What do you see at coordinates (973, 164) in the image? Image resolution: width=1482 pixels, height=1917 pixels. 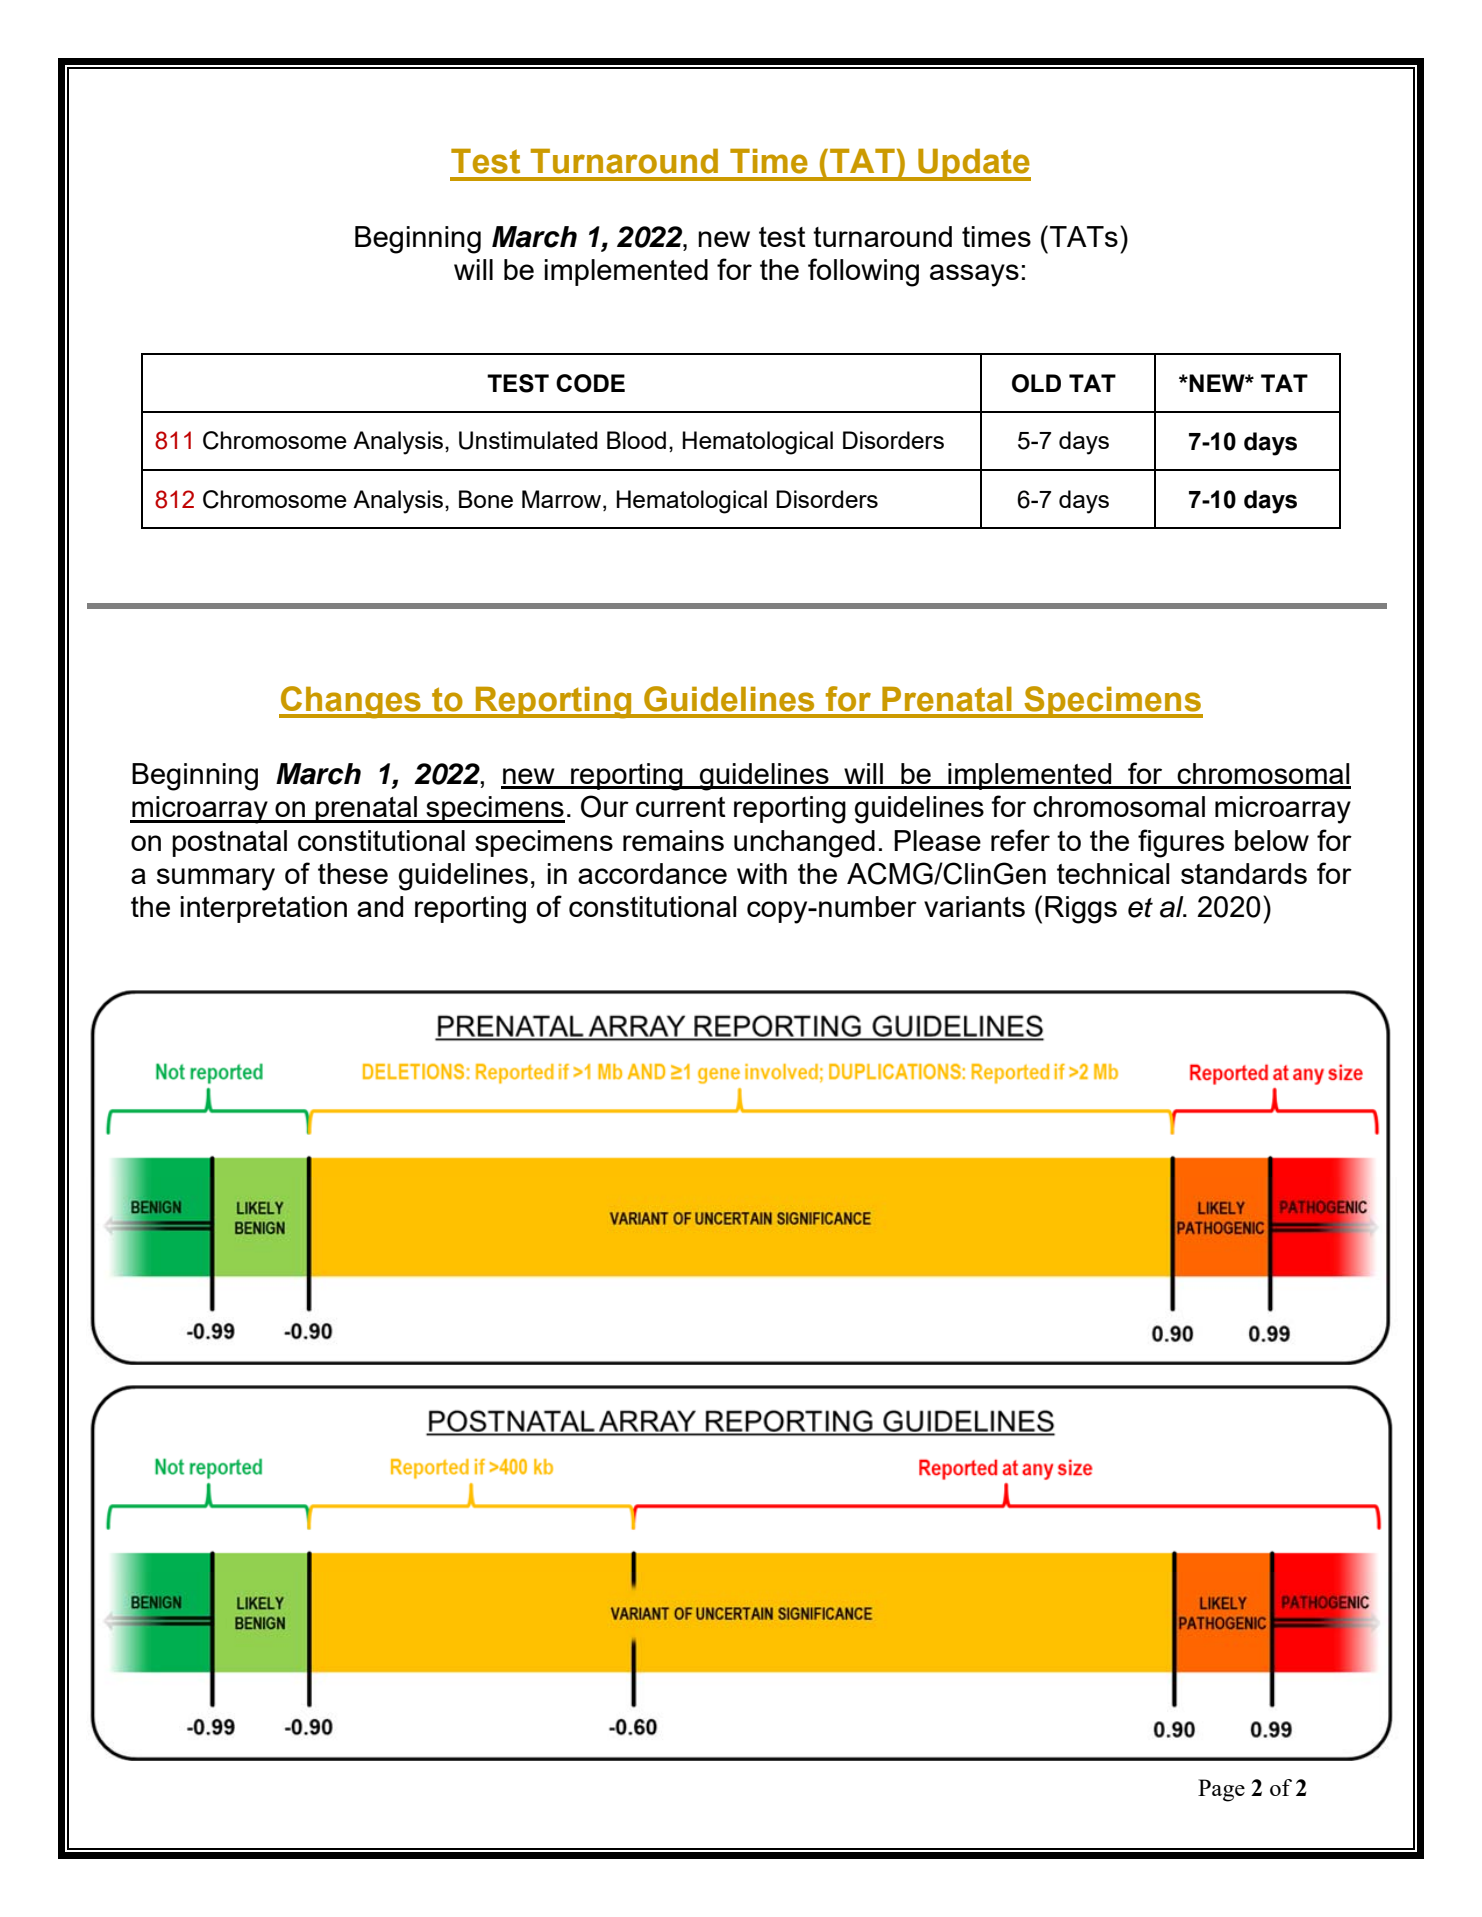 I see `Update` at bounding box center [973, 164].
